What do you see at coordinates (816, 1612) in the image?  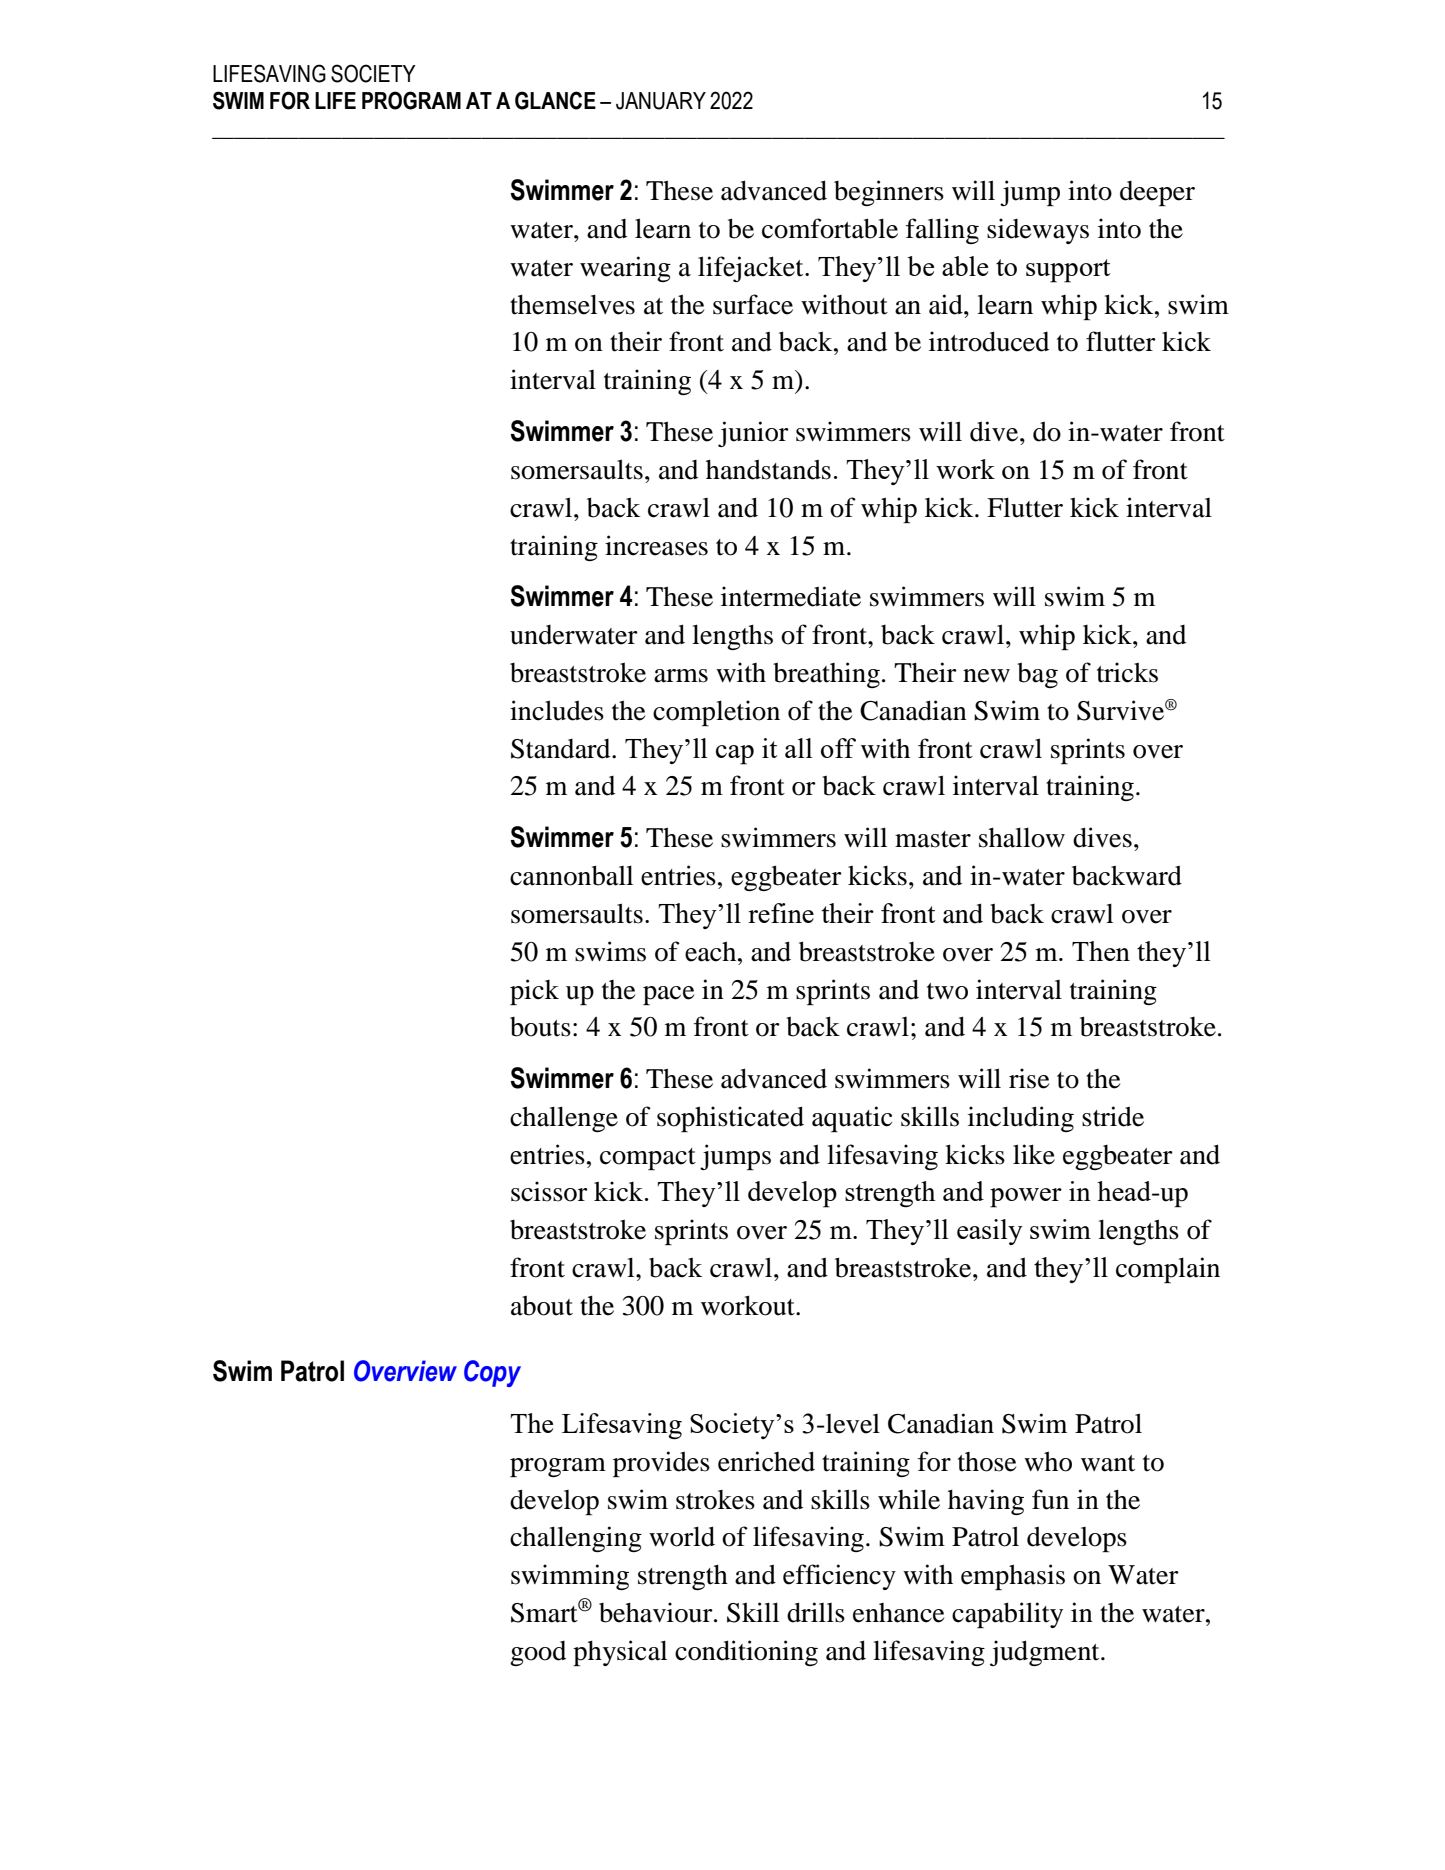 I see `drills` at bounding box center [816, 1612].
